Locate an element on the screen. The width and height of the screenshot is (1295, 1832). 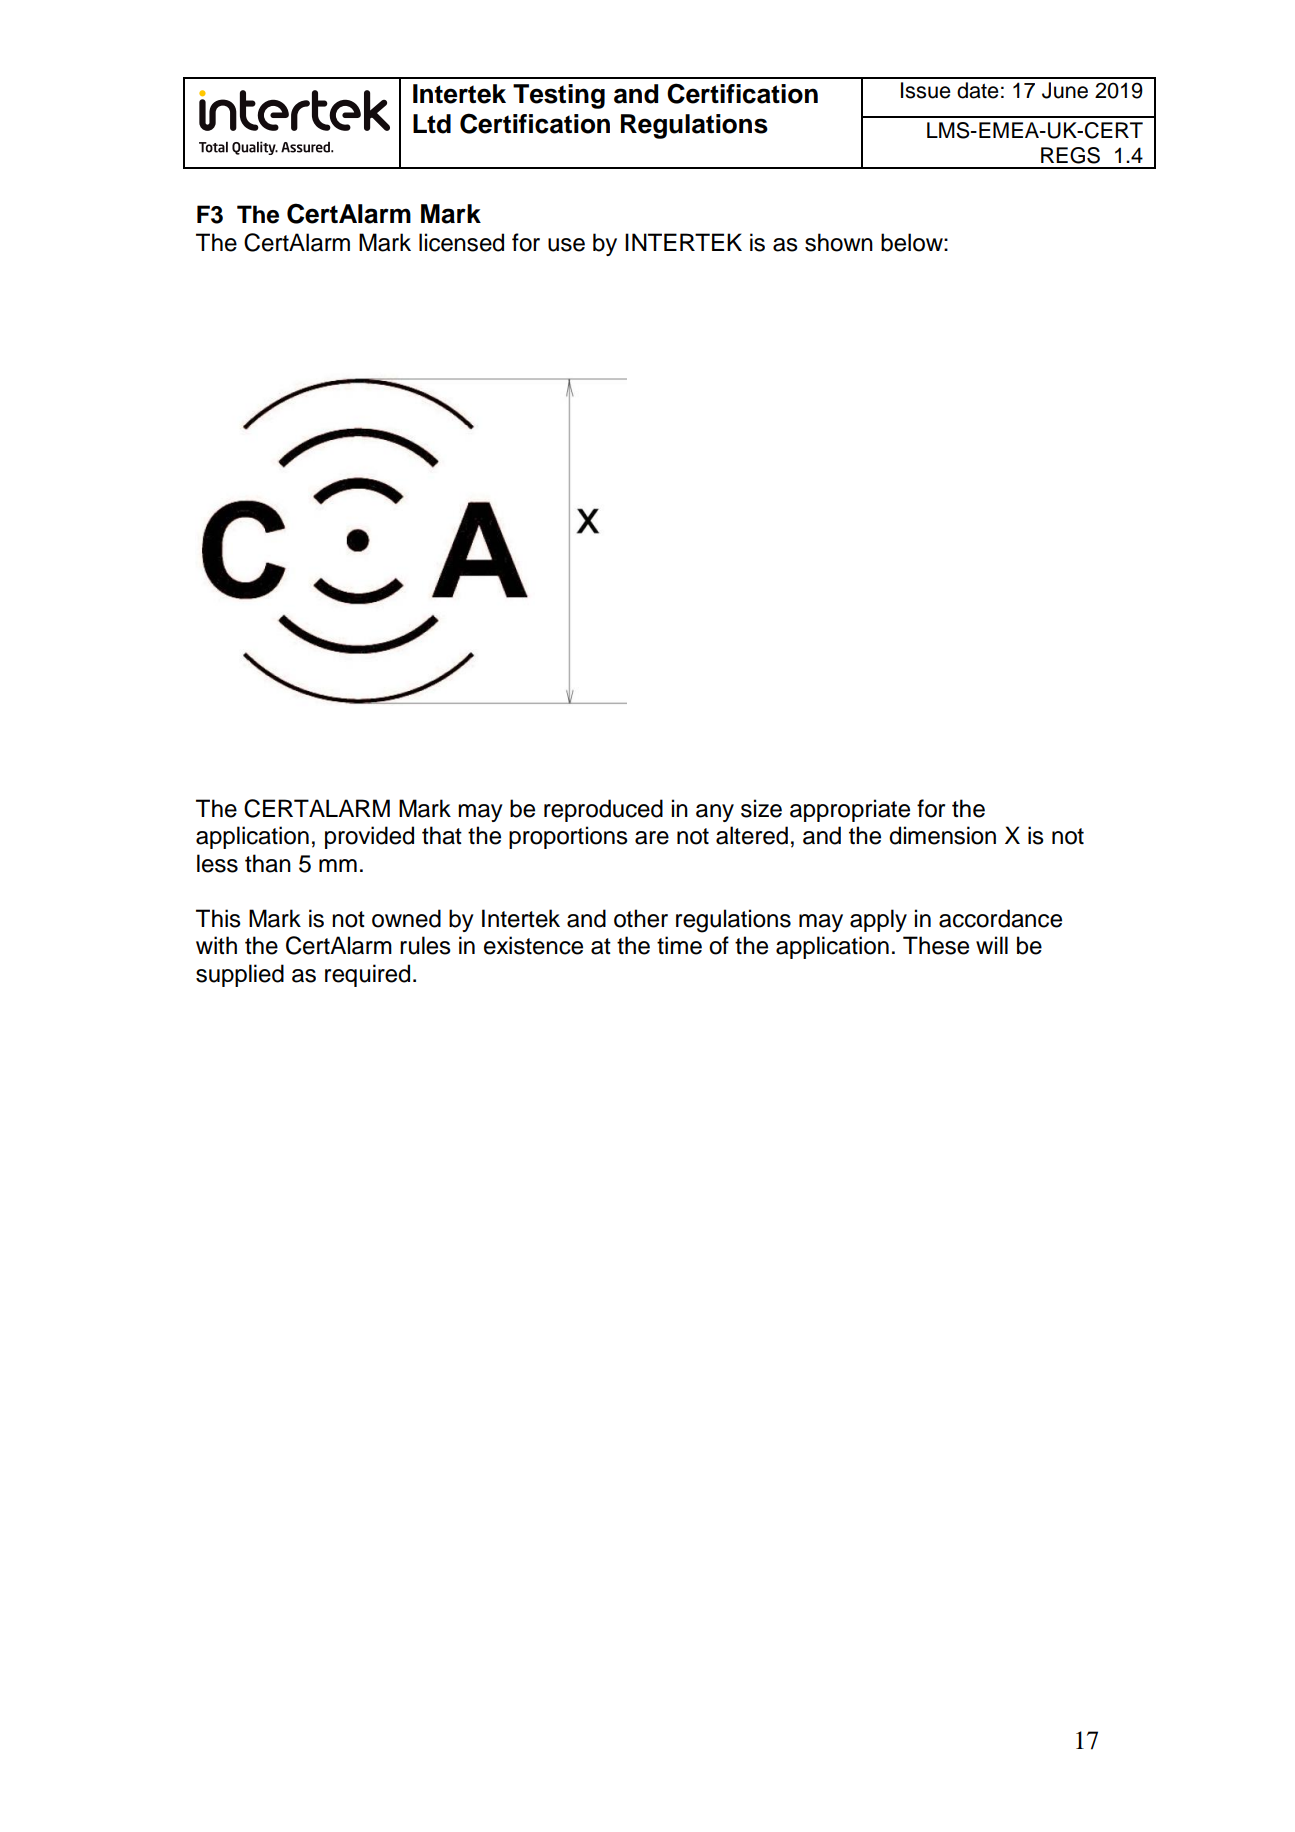
will is located at coordinates (992, 945).
